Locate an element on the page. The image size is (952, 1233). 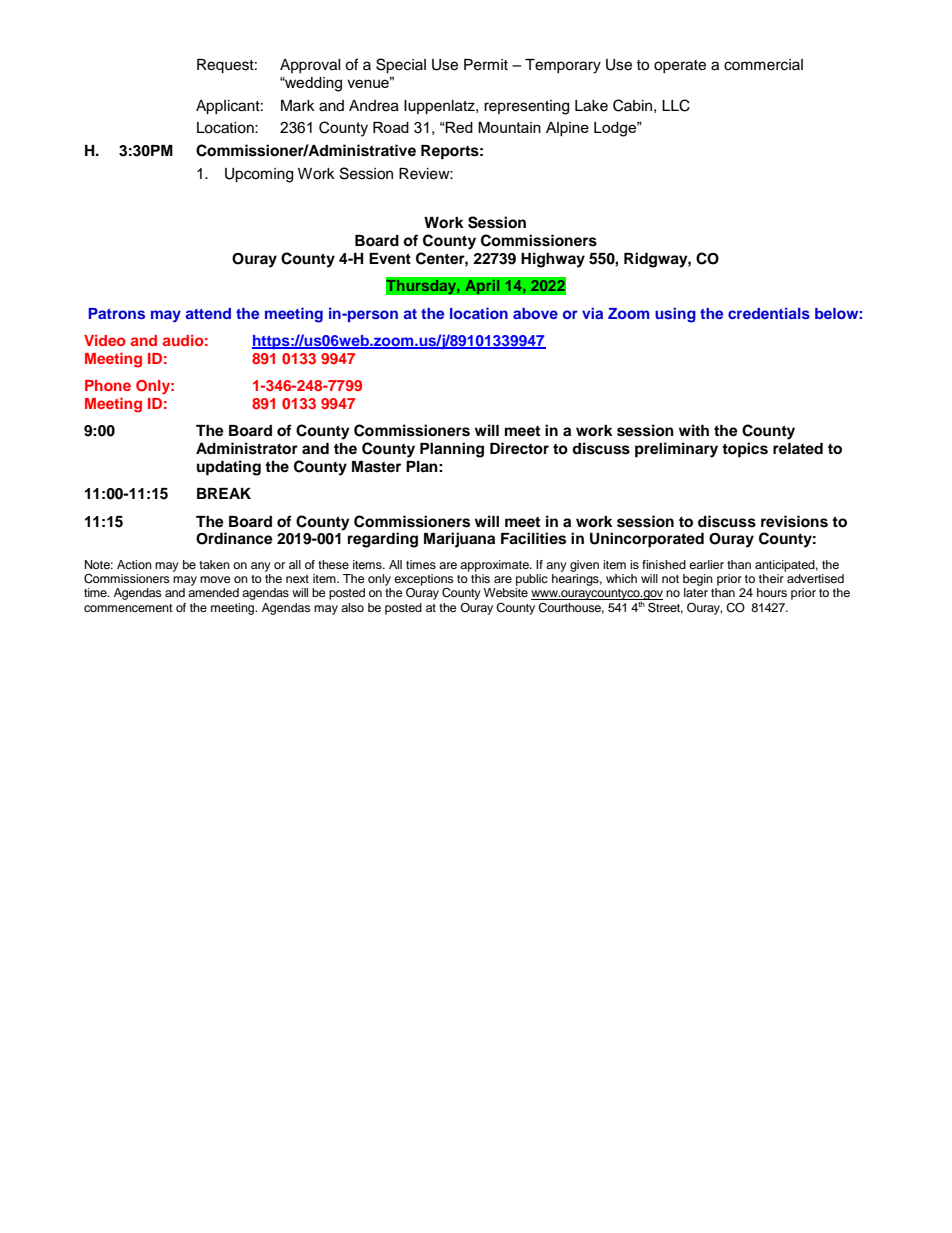
amended is located at coordinates (213, 592).
